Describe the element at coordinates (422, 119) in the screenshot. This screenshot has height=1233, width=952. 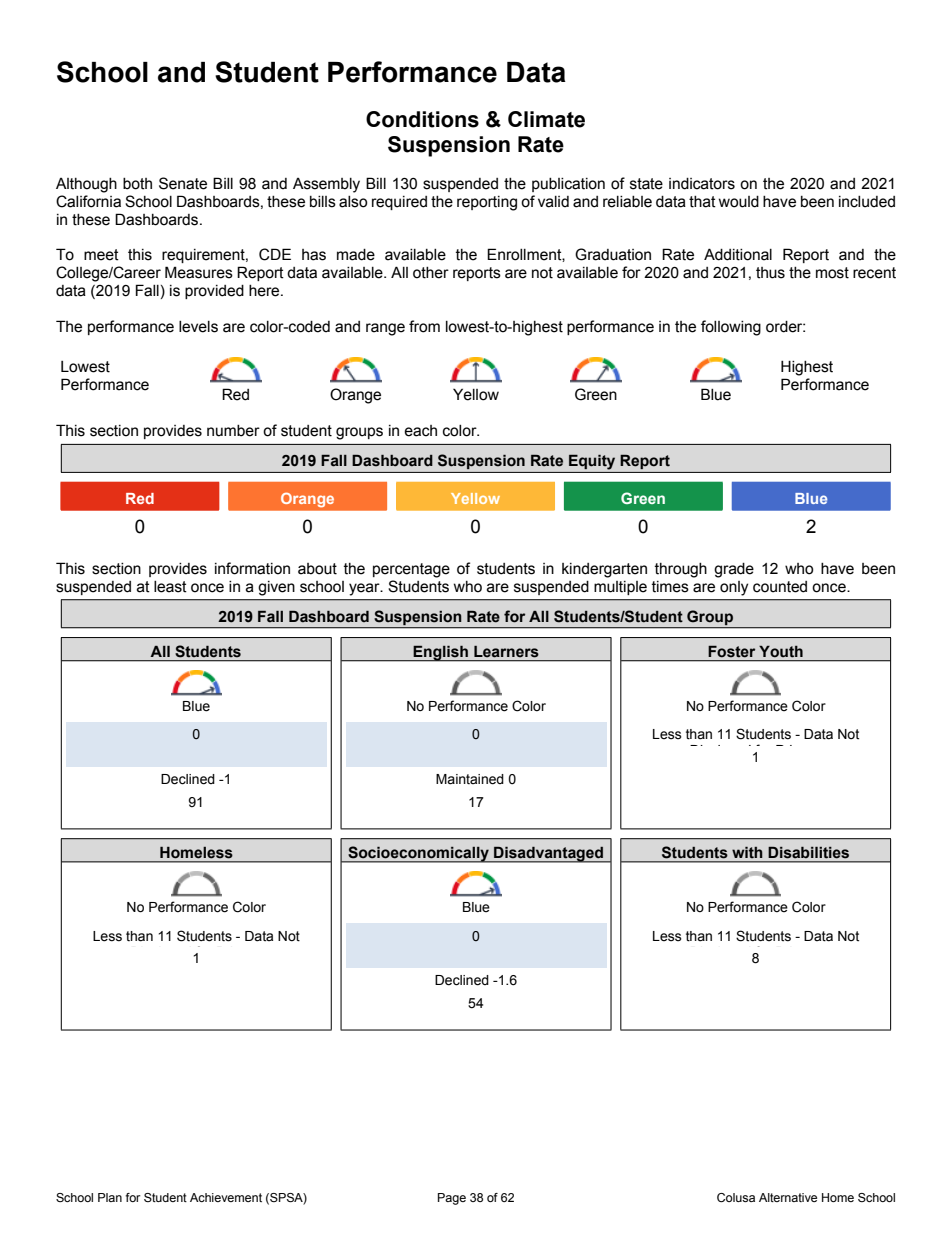
I see `Conditions` at that location.
